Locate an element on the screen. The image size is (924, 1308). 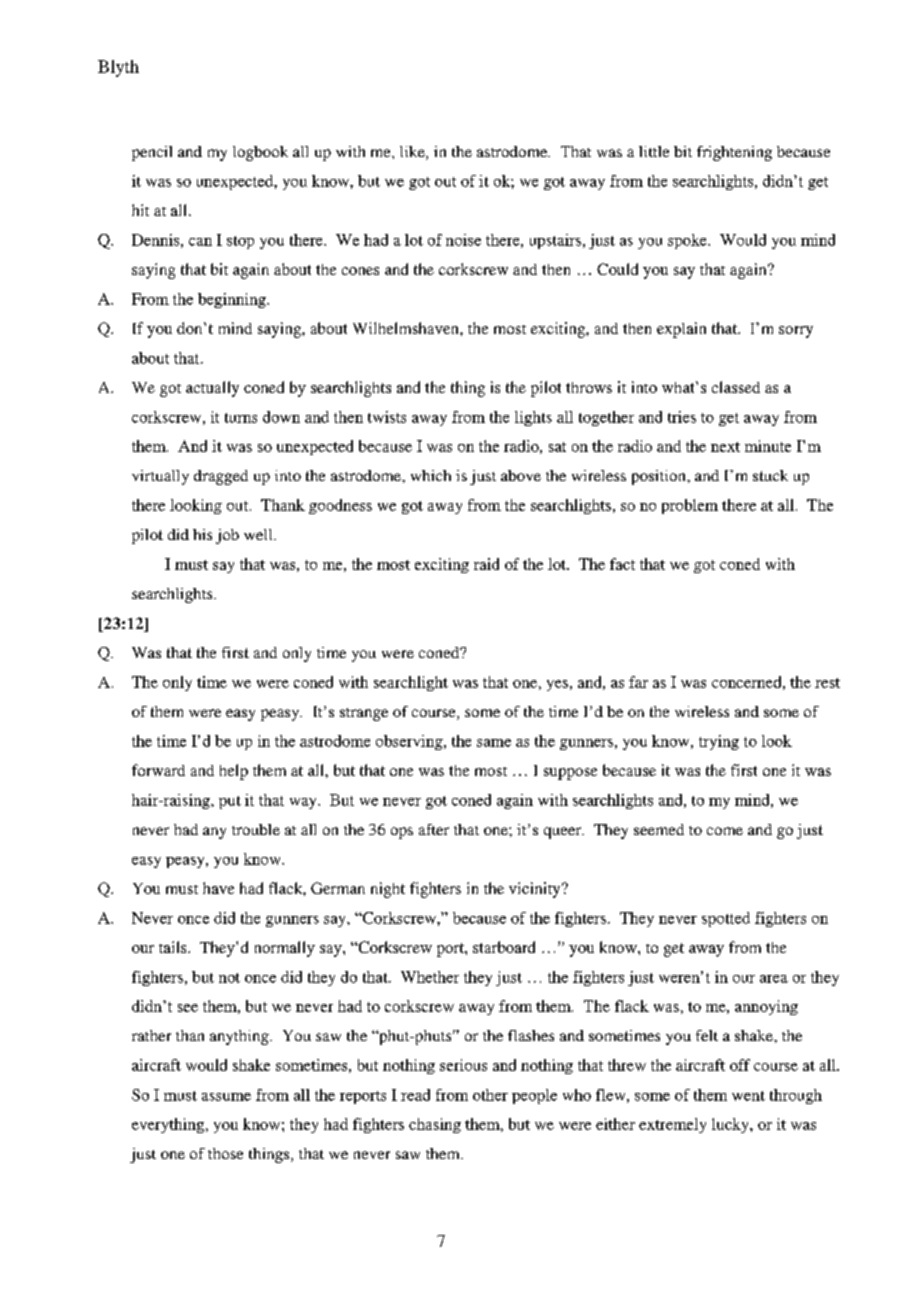
his is located at coordinates (202, 534).
